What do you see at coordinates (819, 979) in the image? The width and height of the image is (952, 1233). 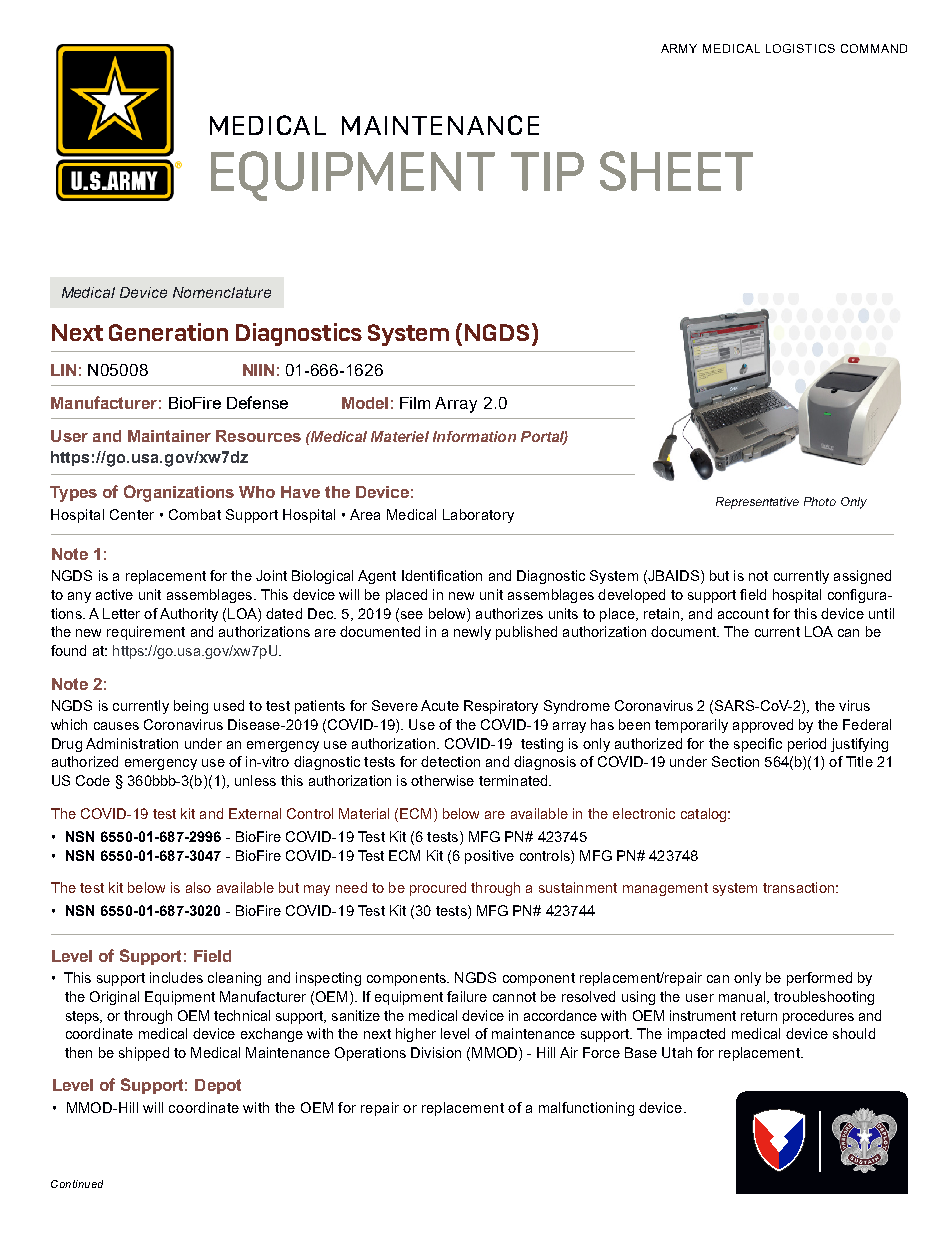 I see `performed` at bounding box center [819, 979].
